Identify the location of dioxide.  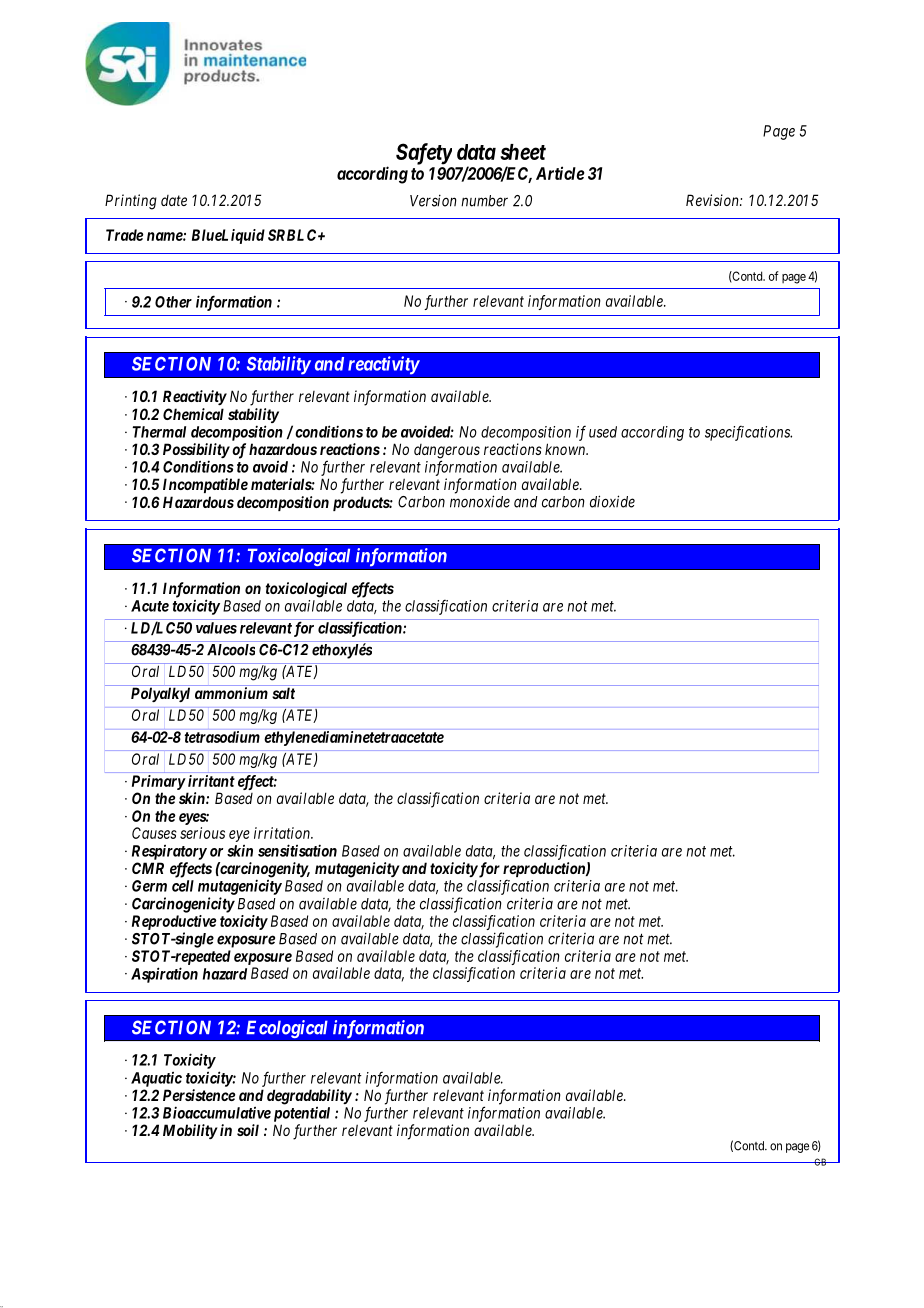
(612, 501).
